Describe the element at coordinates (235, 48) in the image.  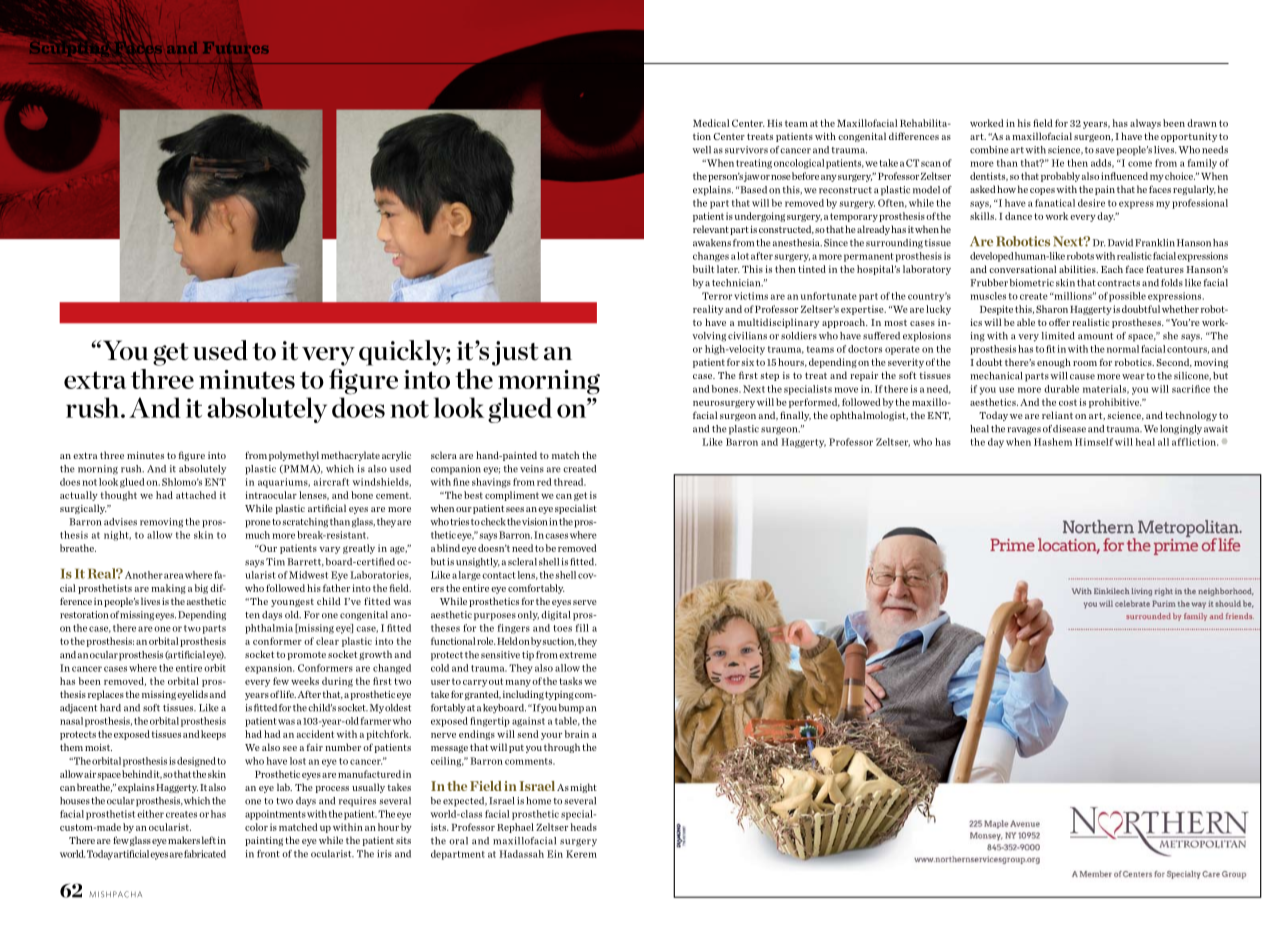
I see `Futures` at that location.
